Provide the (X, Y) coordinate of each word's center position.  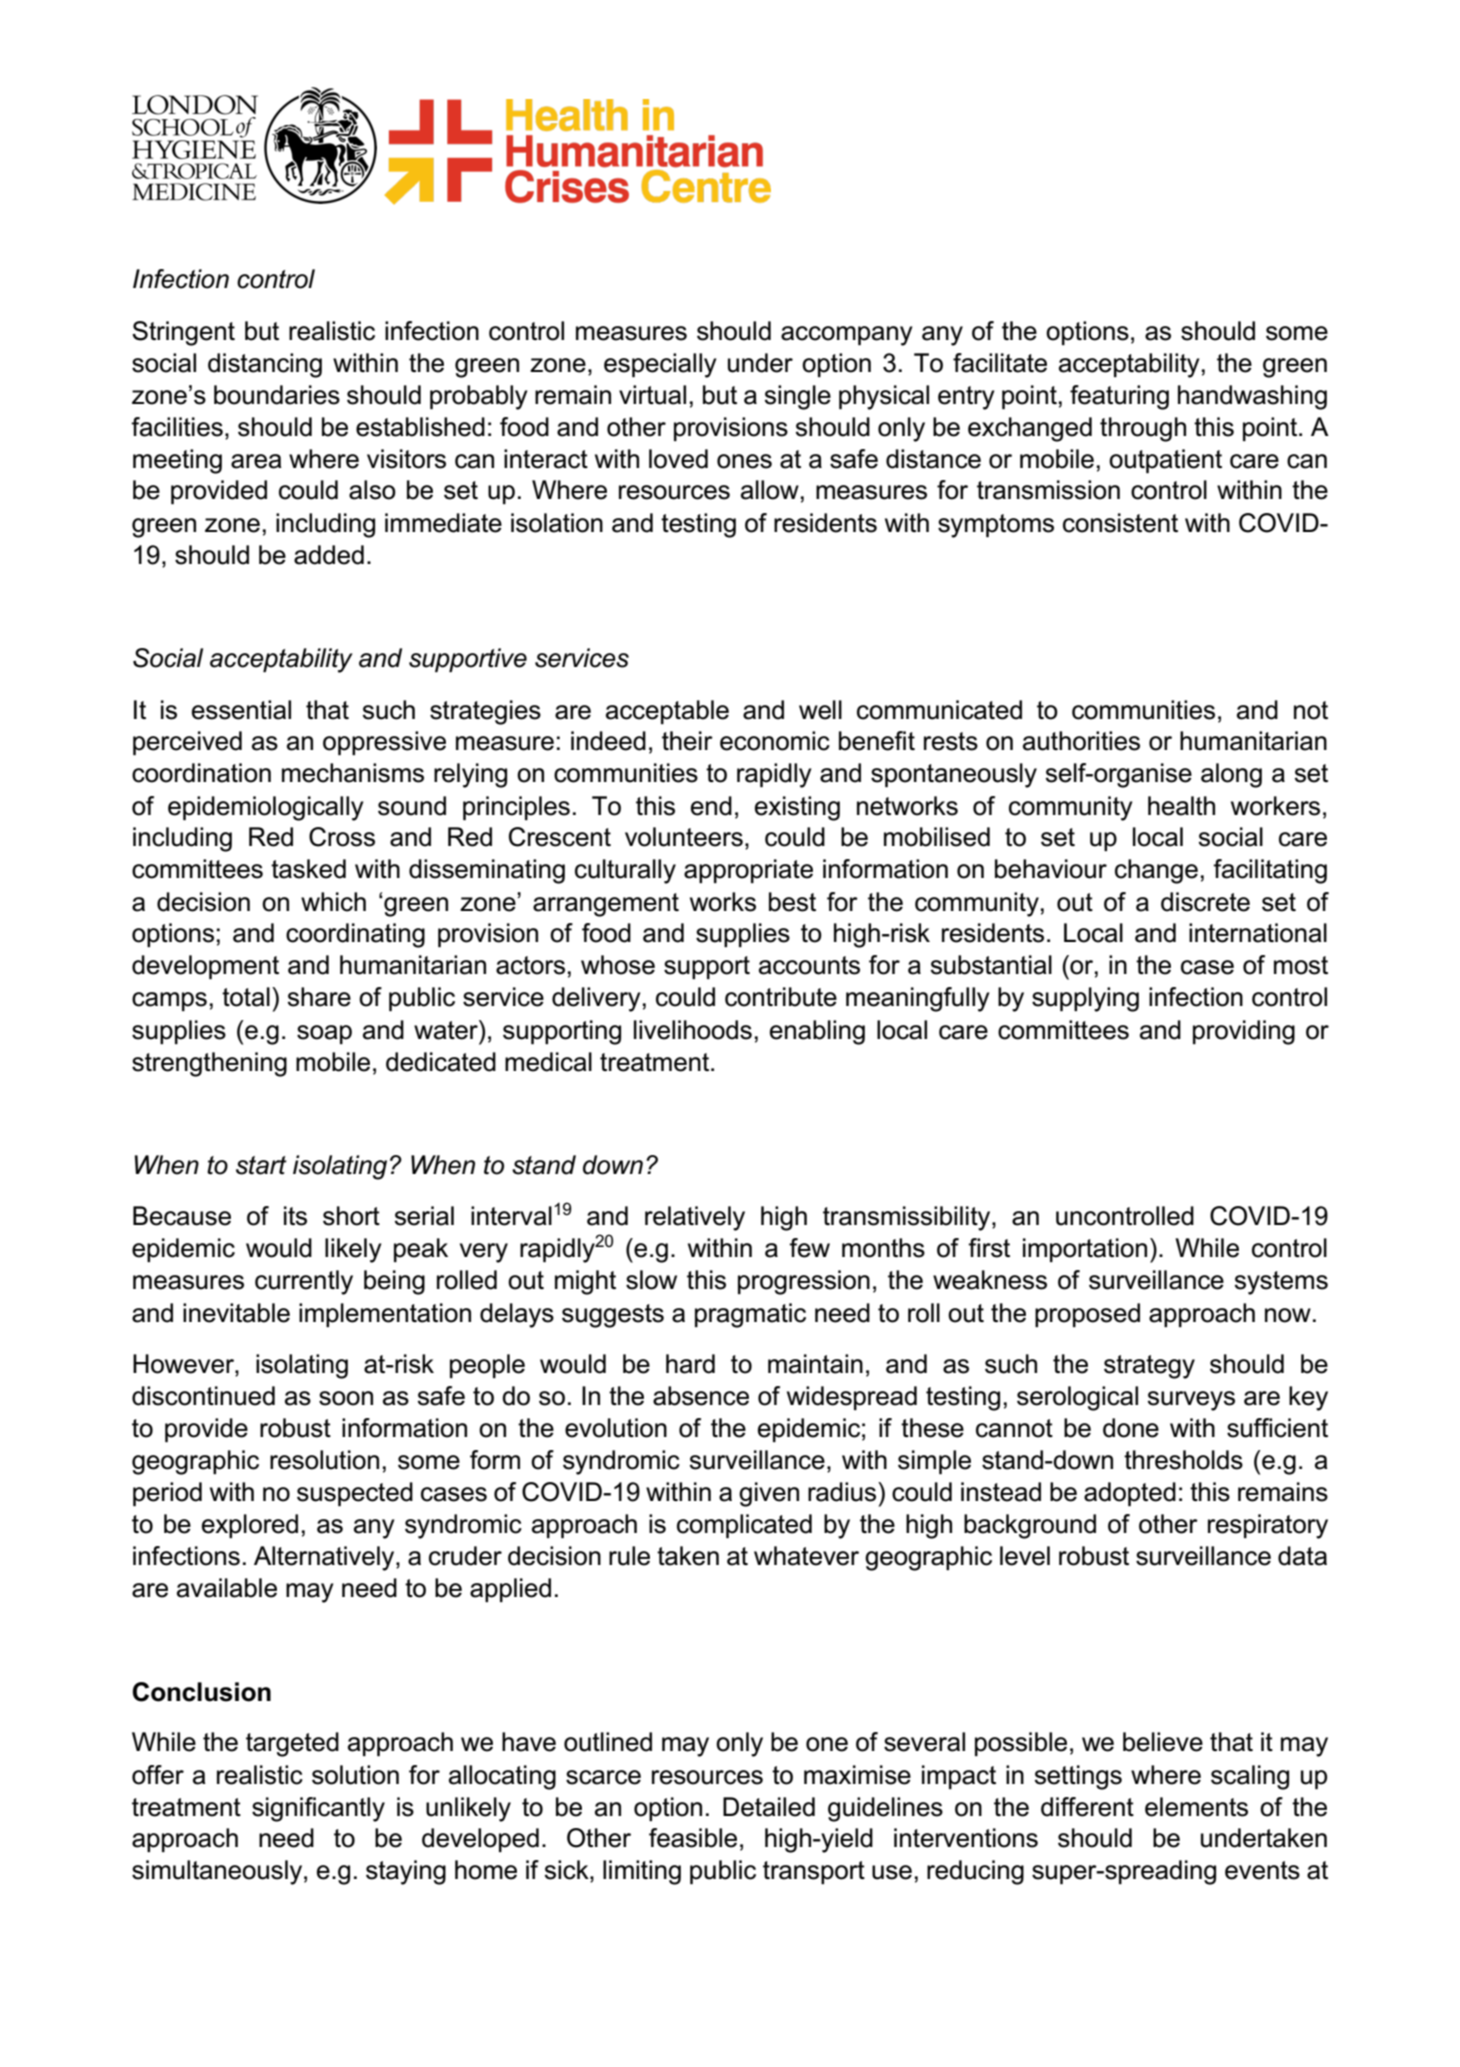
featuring (1119, 397)
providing (1244, 1032)
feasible (693, 1838)
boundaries (277, 395)
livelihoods (693, 1030)
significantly (318, 1809)
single (797, 397)
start (261, 1165)
